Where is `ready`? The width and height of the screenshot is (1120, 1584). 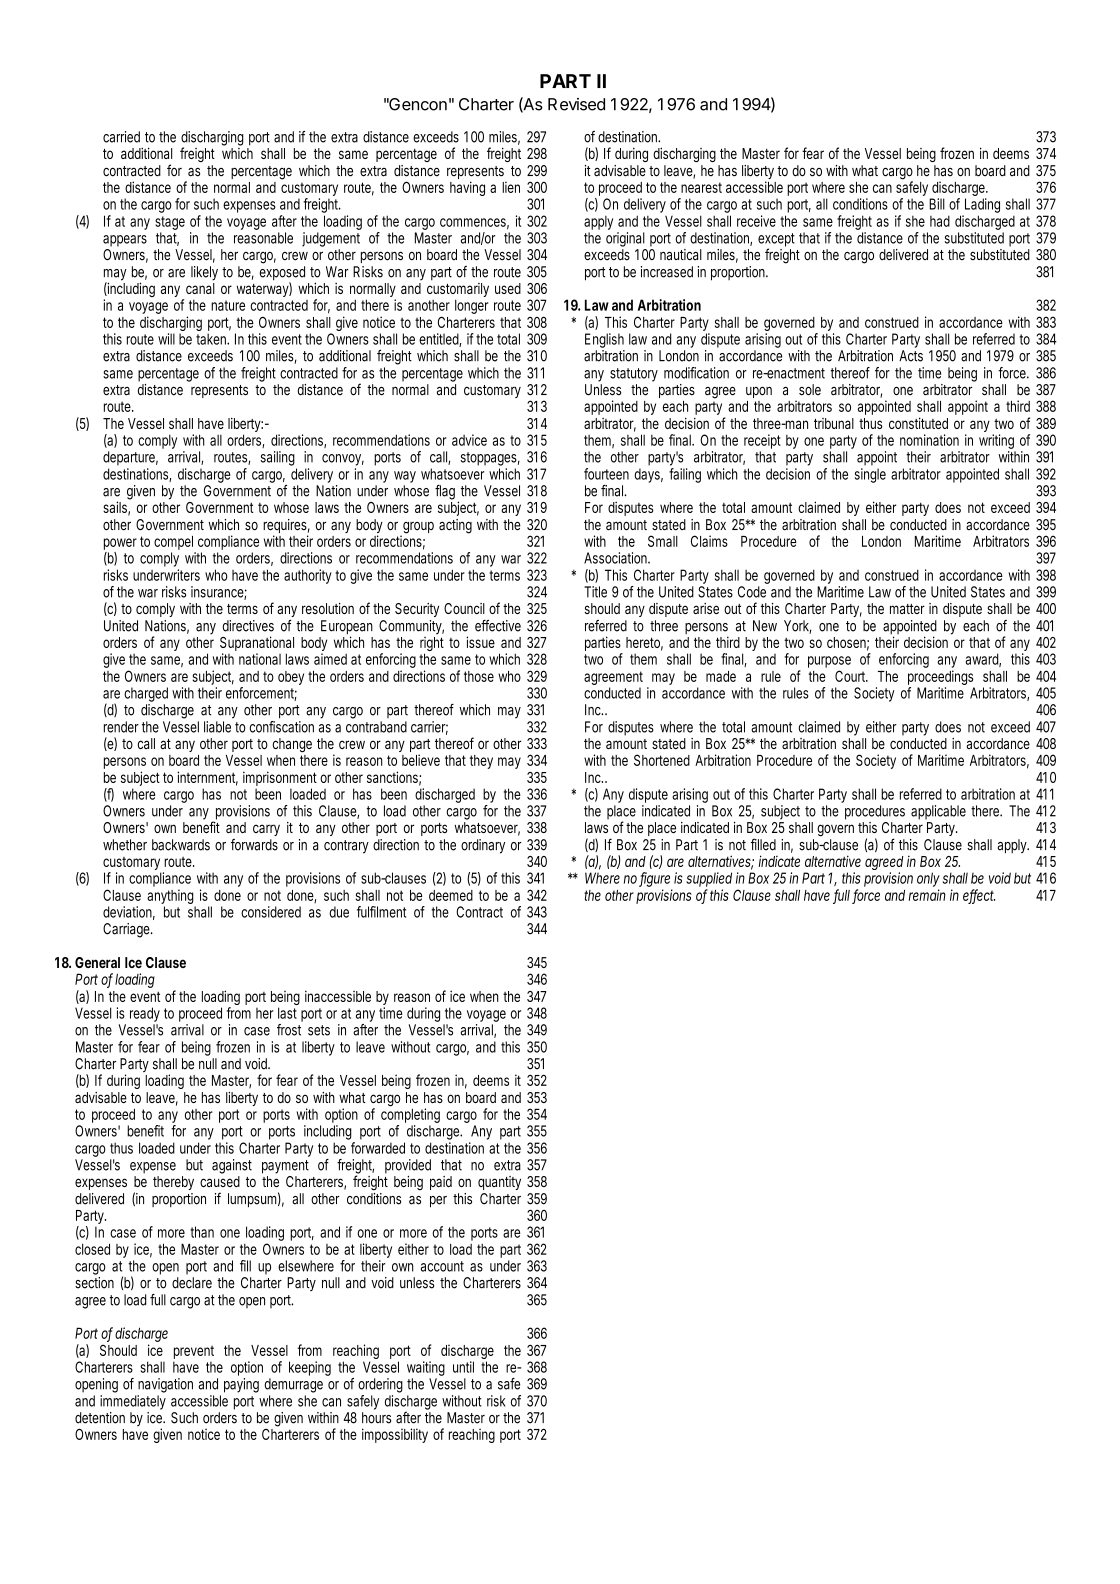
ready is located at coordinates (145, 1016).
